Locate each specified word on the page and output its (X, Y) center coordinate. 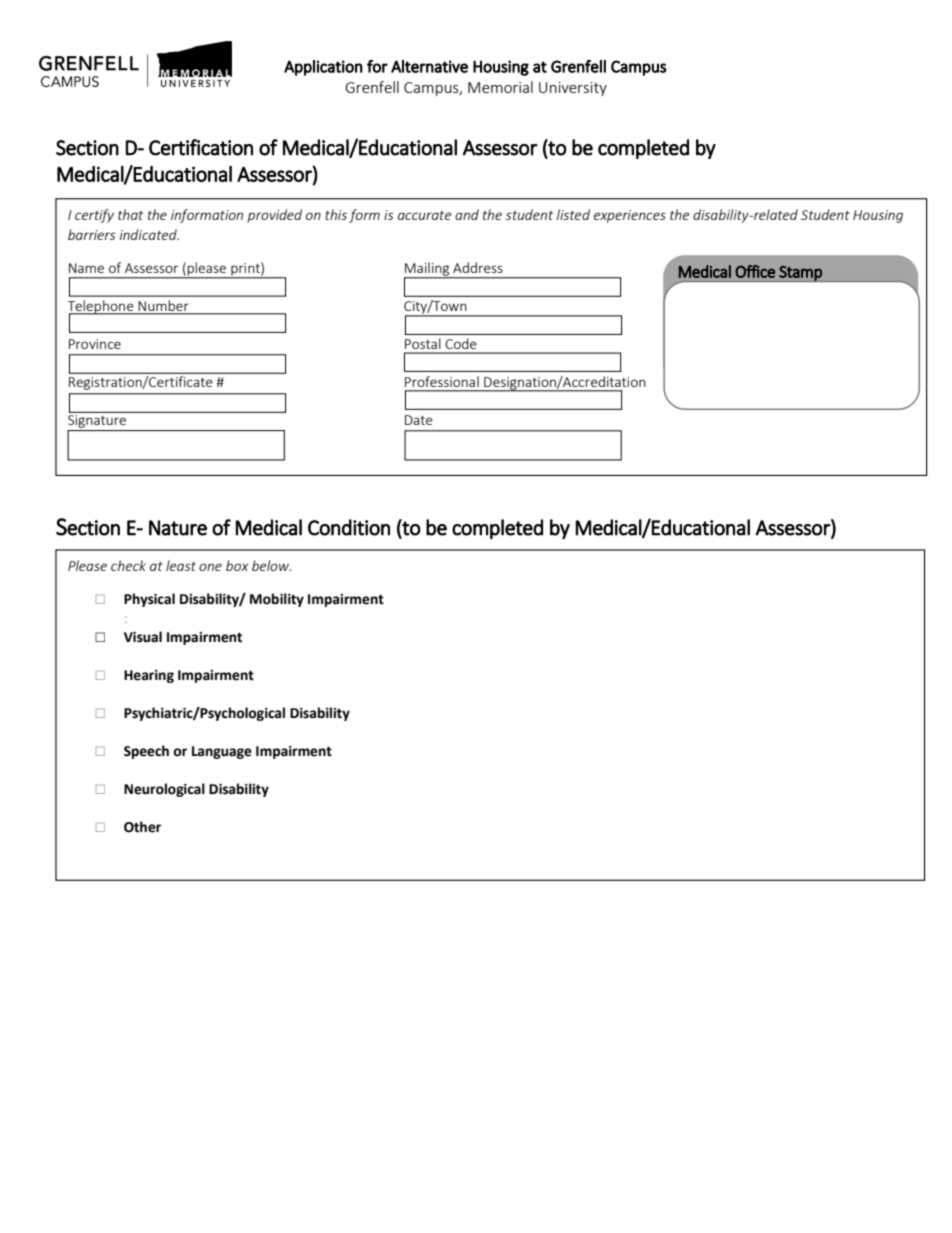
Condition (349, 527)
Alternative (429, 66)
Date (419, 420)
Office (755, 271)
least (181, 565)
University (573, 89)
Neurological (164, 790)
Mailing (428, 270)
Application (323, 68)
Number (163, 307)
